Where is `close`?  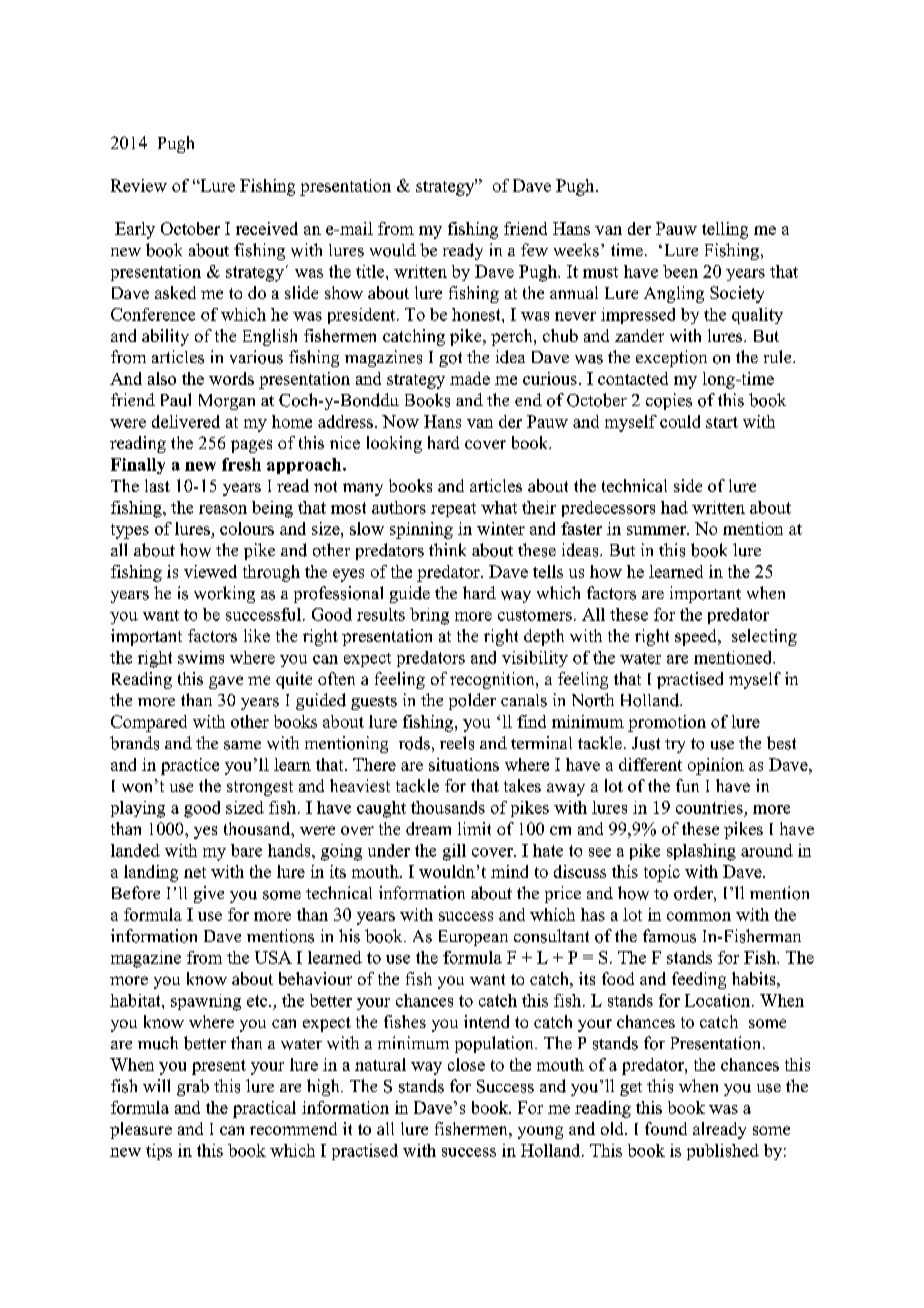
close is located at coordinates (466, 1064).
